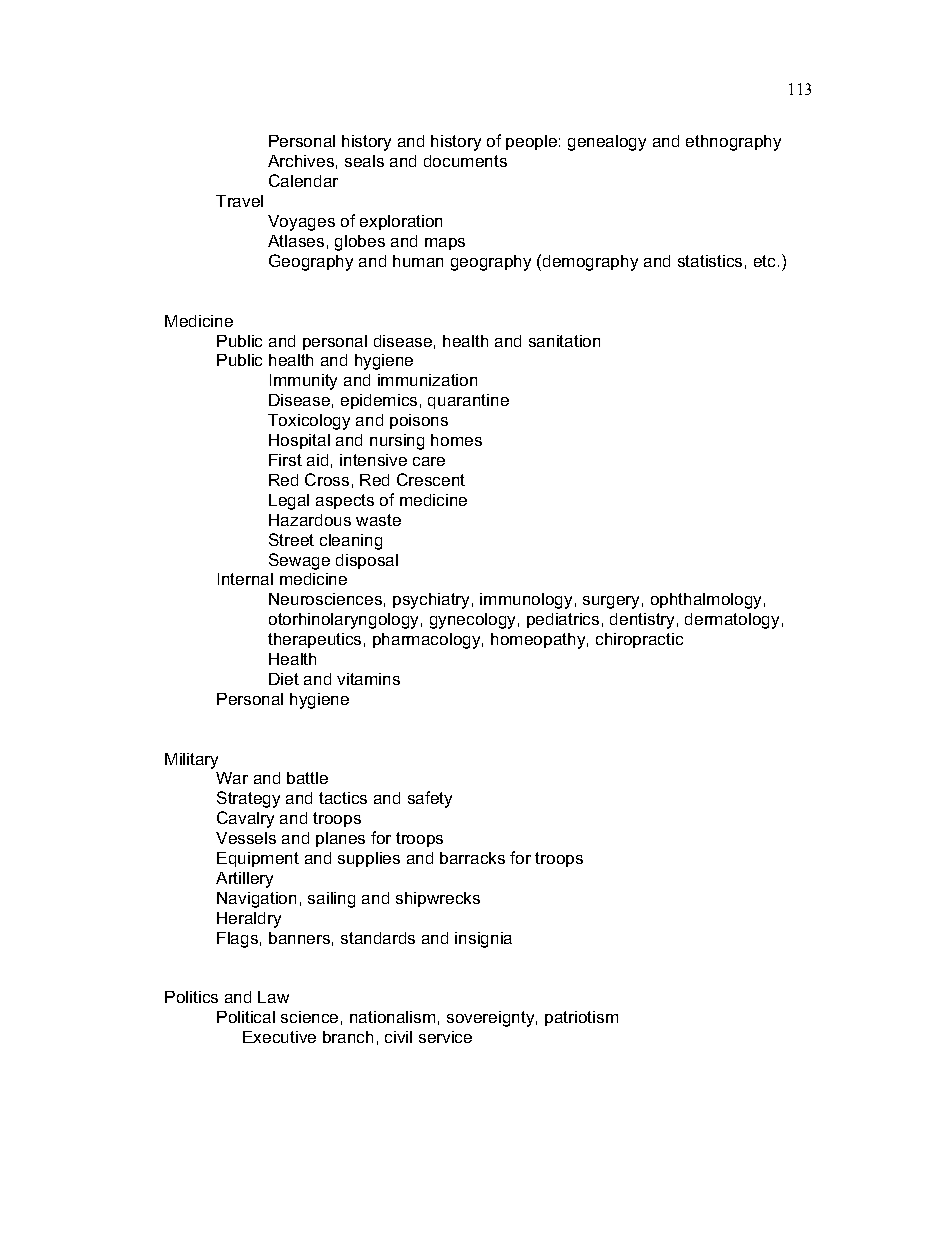 Image resolution: width=952 pixels, height=1233 pixels. Describe the element at coordinates (246, 1017) in the screenshot. I see `Political` at that location.
